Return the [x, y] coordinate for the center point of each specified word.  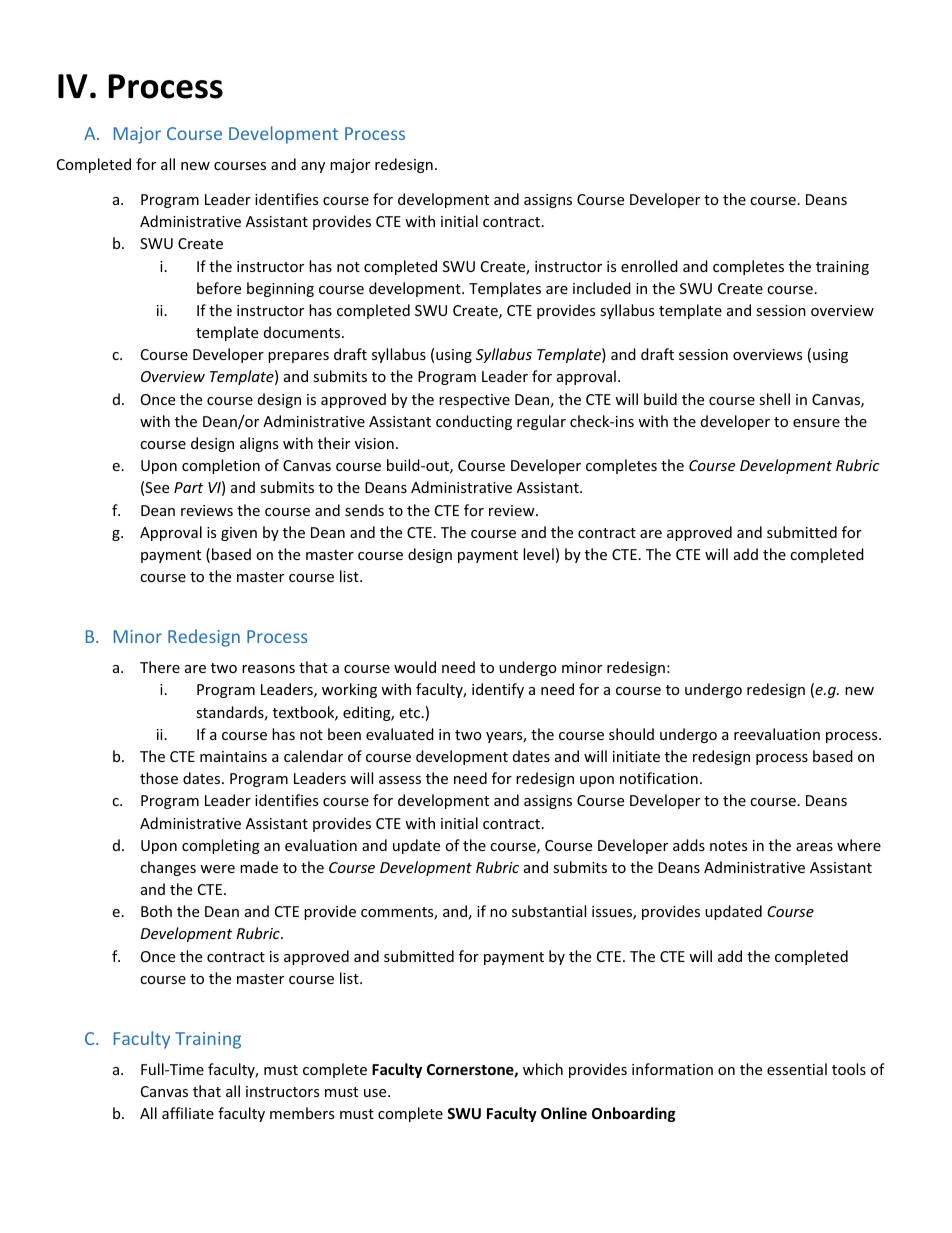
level [538, 554]
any [313, 167]
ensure [816, 423]
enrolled [649, 266]
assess [400, 780]
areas [814, 847]
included [602, 288]
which [543, 1069]
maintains [233, 756]
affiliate [188, 1113]
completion [221, 466]
